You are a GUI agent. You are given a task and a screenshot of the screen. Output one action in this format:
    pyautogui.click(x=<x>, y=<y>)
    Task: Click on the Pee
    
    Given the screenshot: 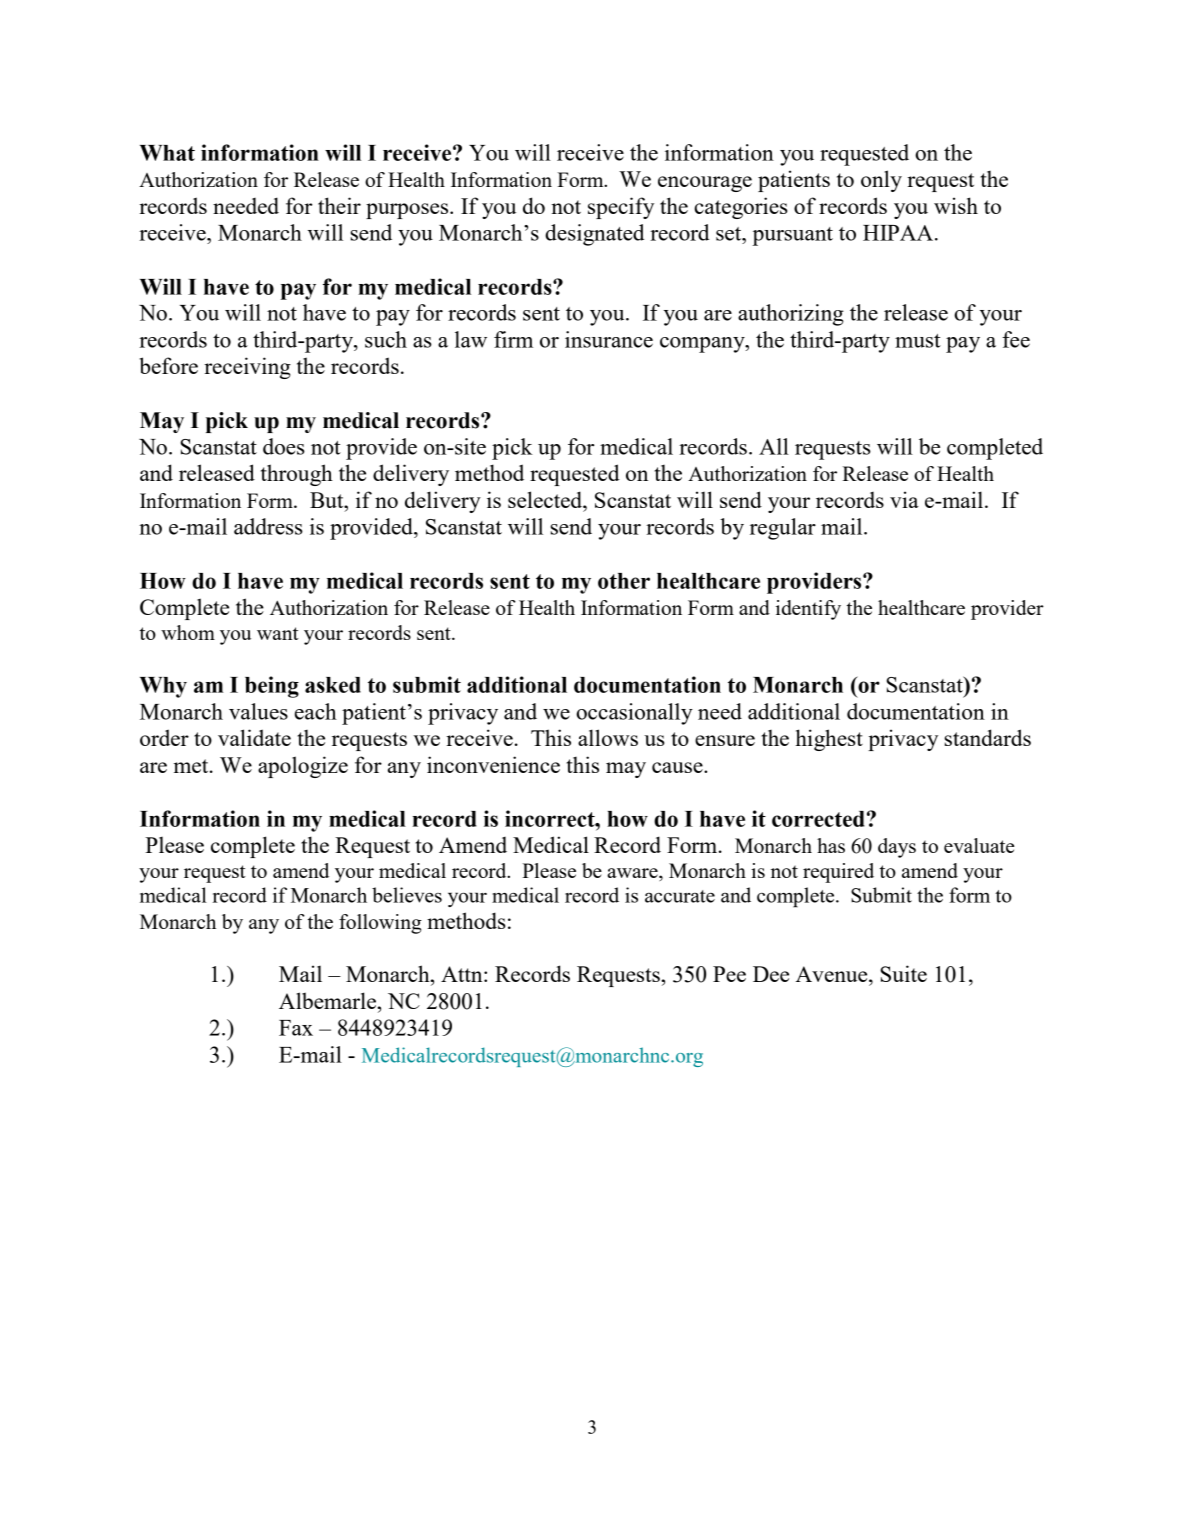 What is the action you would take?
    pyautogui.click(x=729, y=974)
